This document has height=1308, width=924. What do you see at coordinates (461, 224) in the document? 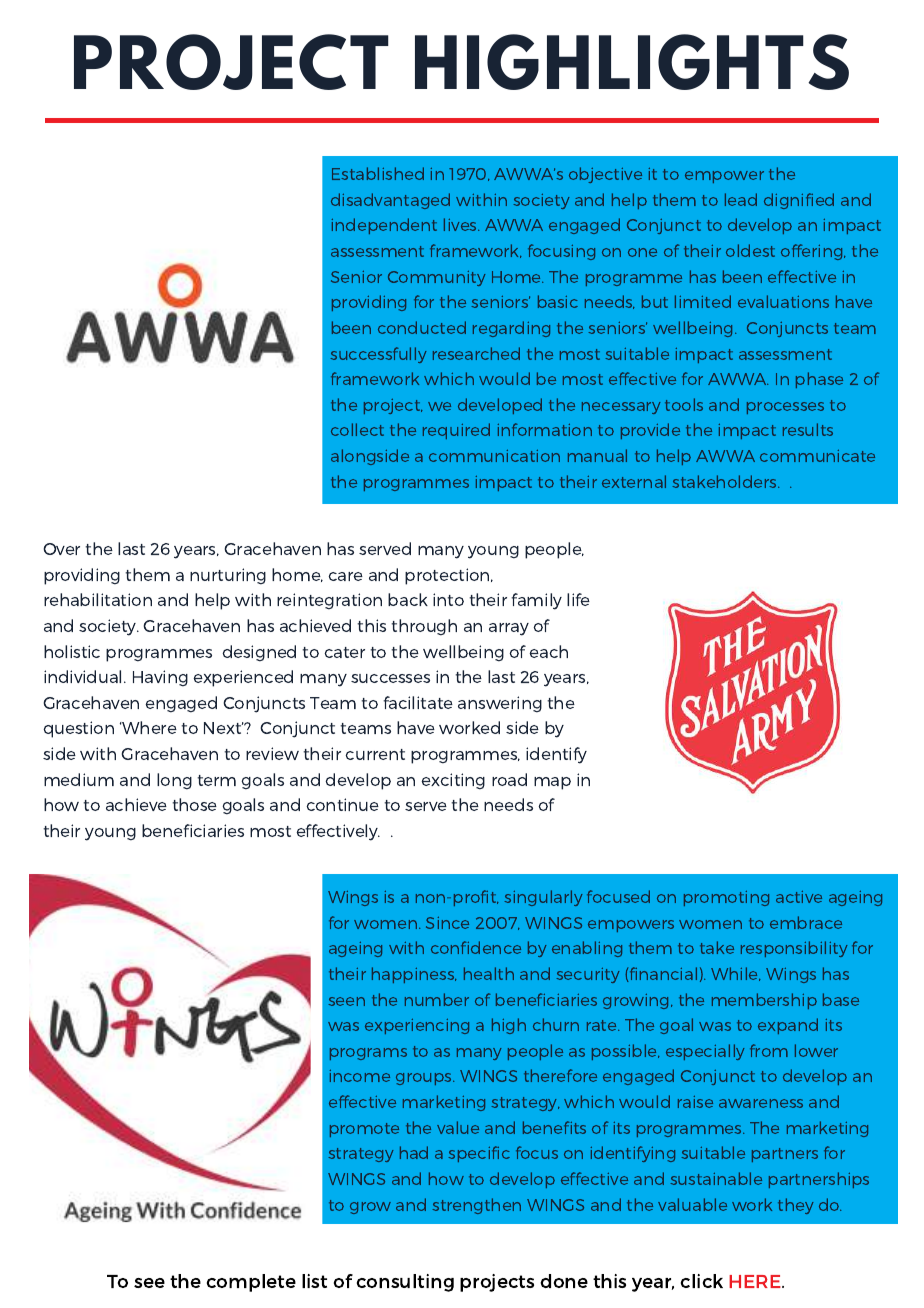
I see `lives` at bounding box center [461, 224].
